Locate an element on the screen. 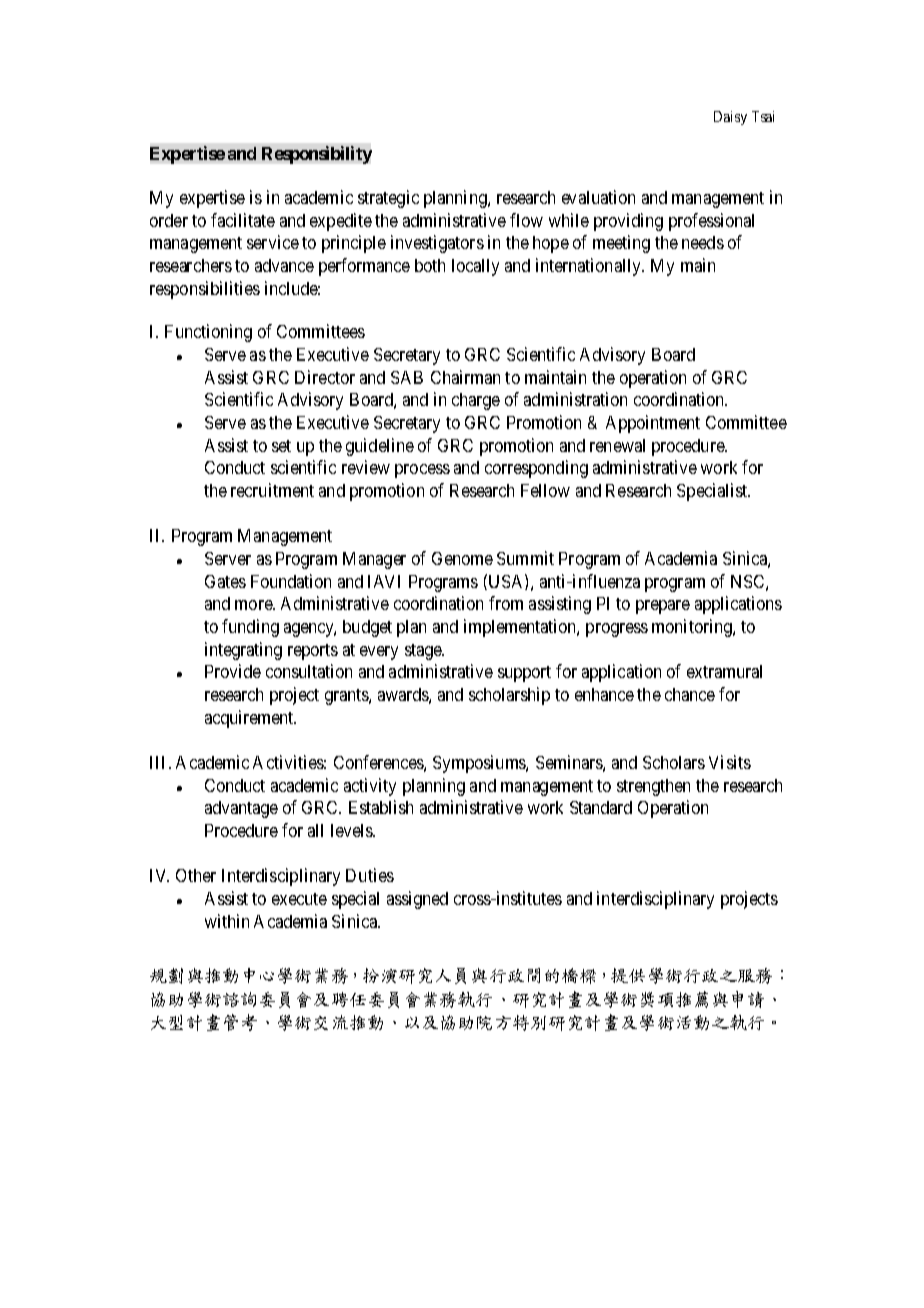 The height and width of the screenshot is (1308, 924). renewal is located at coordinates (617, 445).
